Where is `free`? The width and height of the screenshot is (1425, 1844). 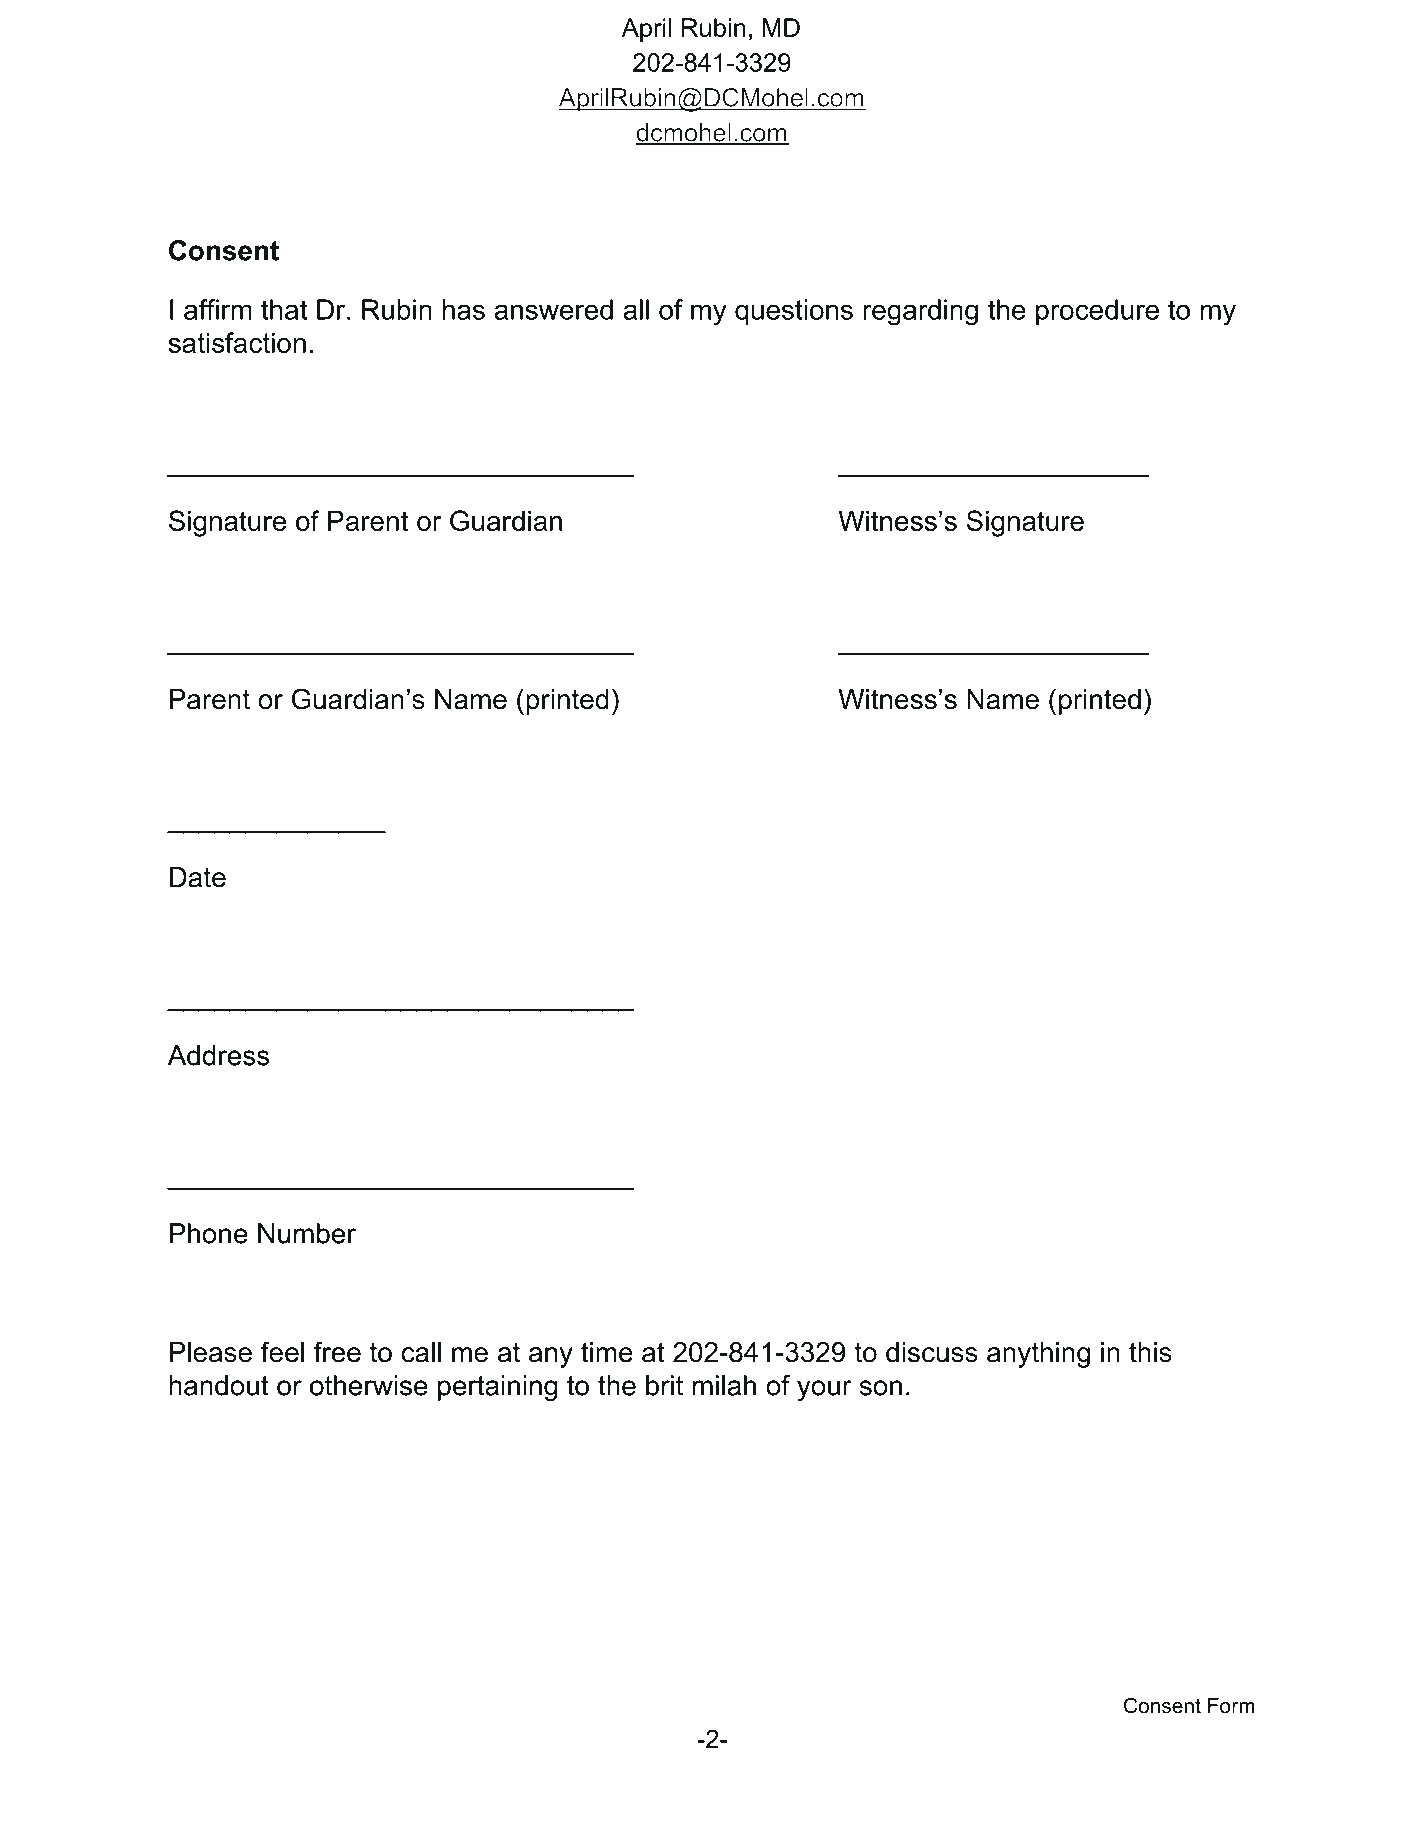
free is located at coordinates (337, 1352).
